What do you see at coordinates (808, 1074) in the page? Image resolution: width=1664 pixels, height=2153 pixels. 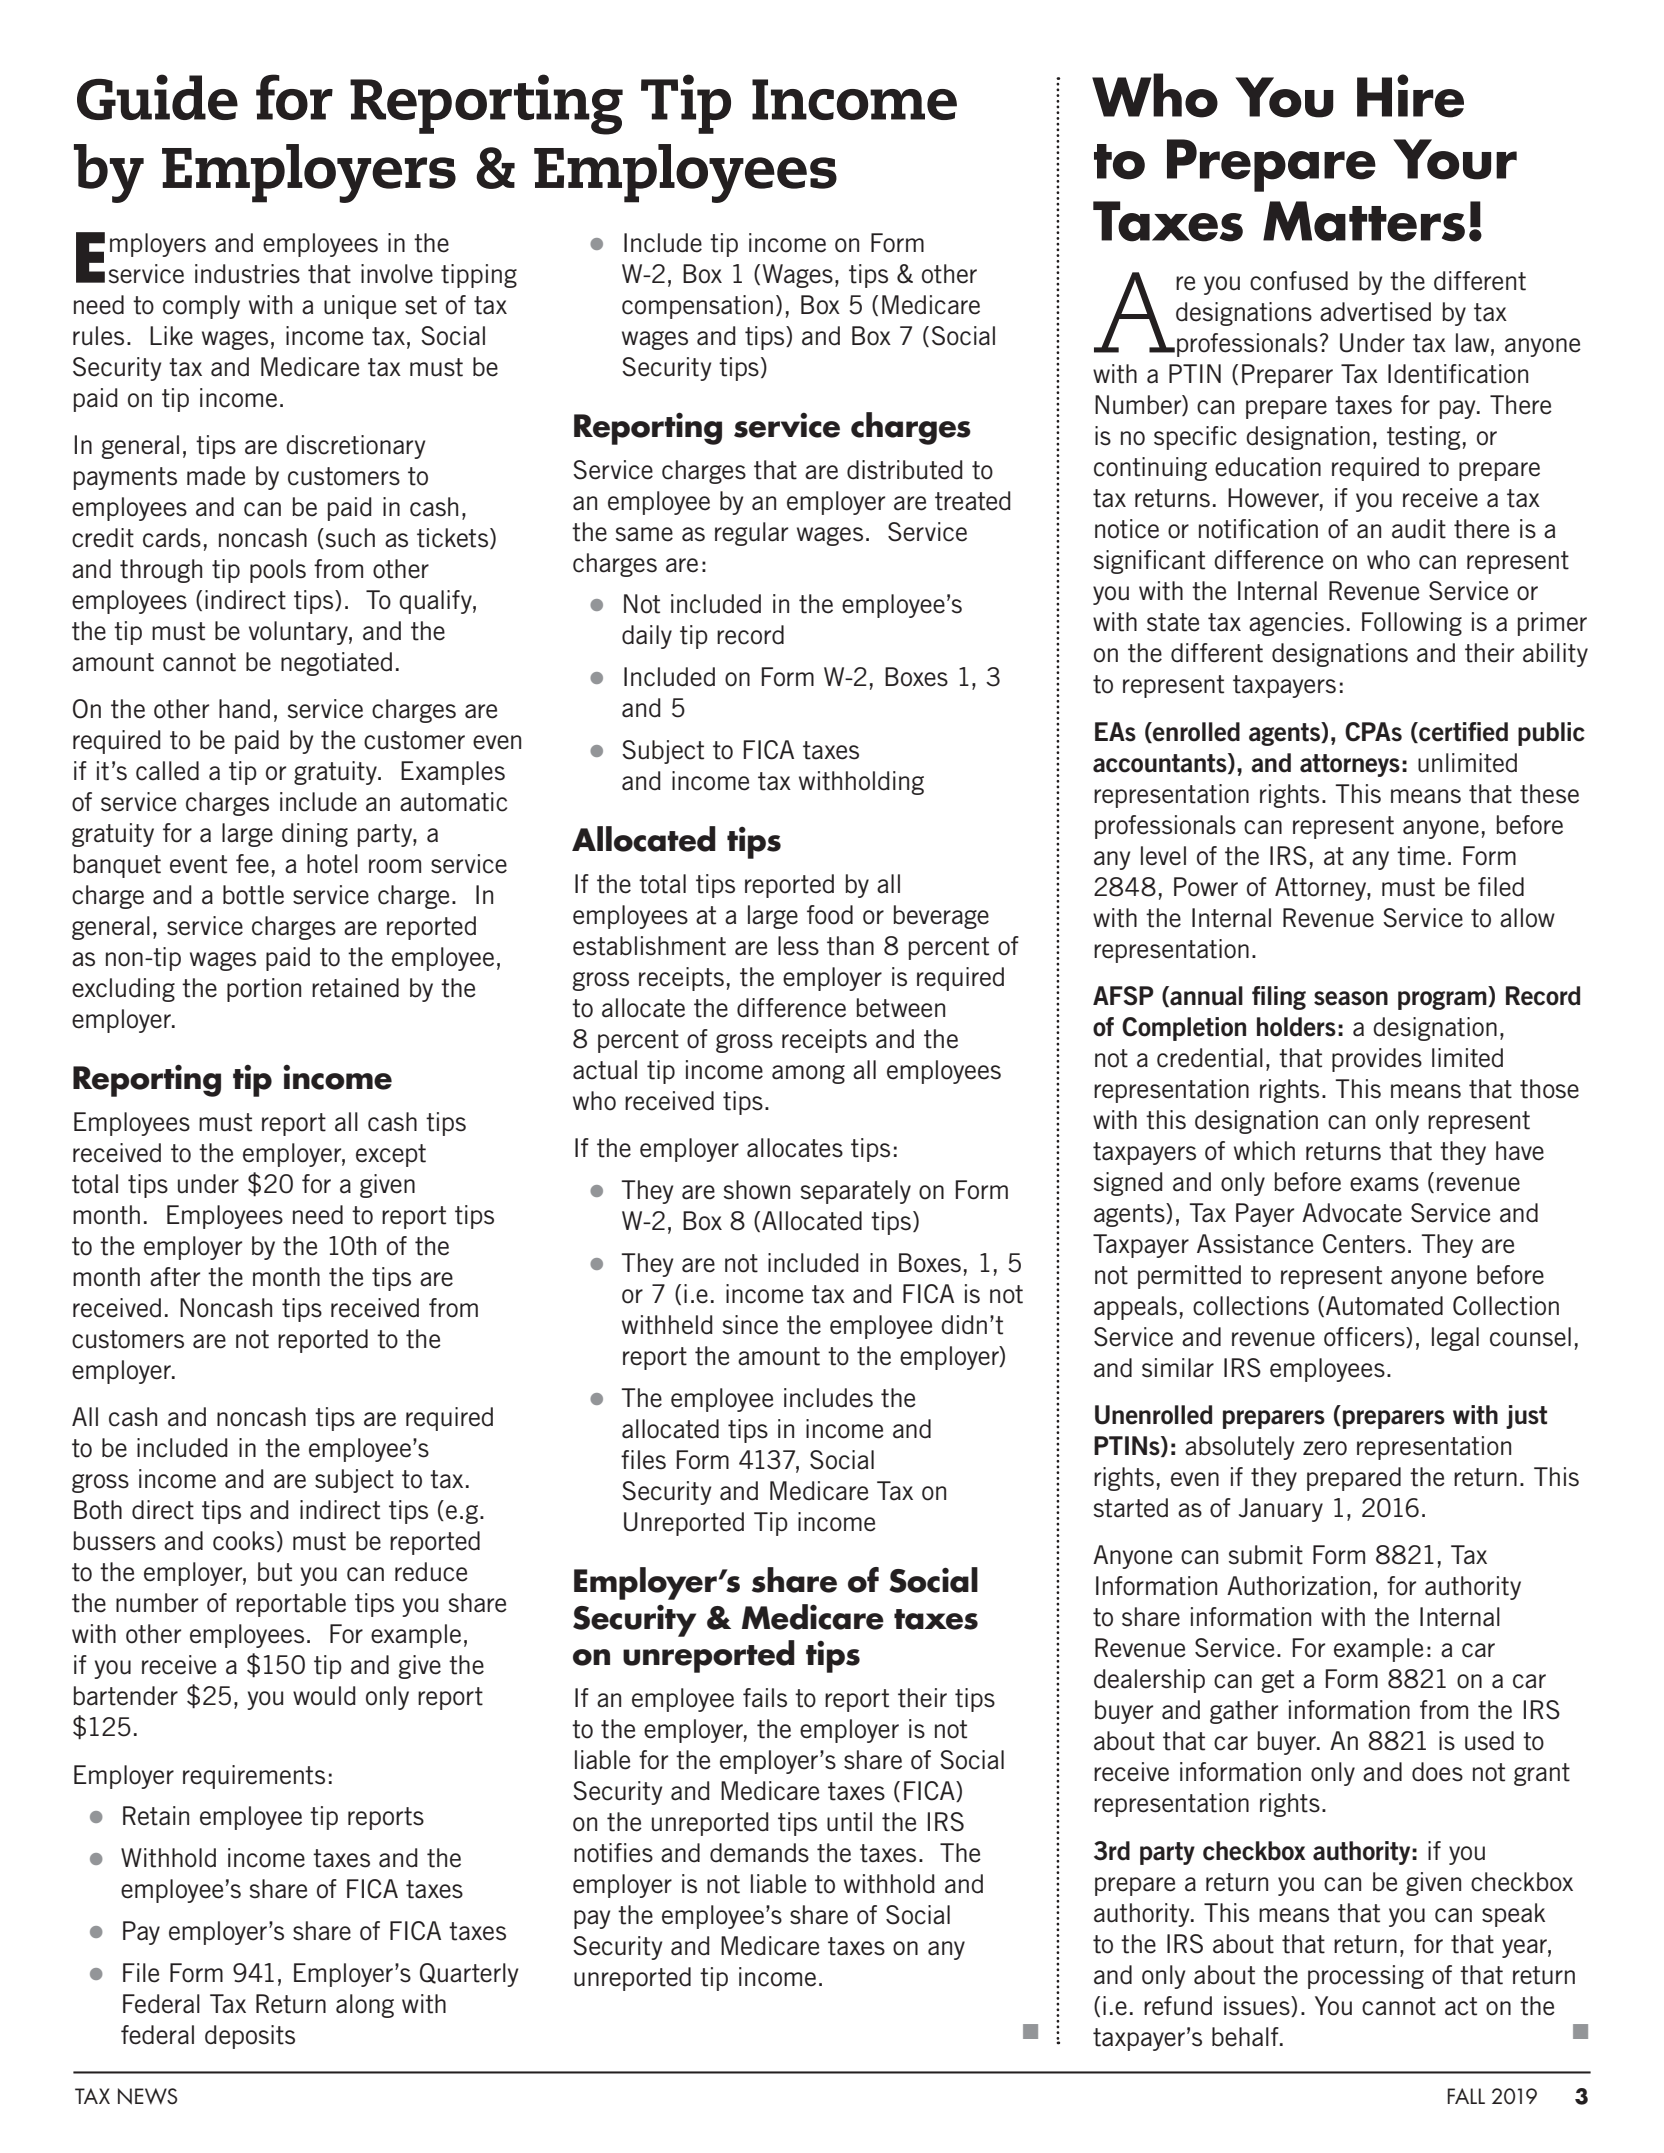 I see `among` at bounding box center [808, 1074].
